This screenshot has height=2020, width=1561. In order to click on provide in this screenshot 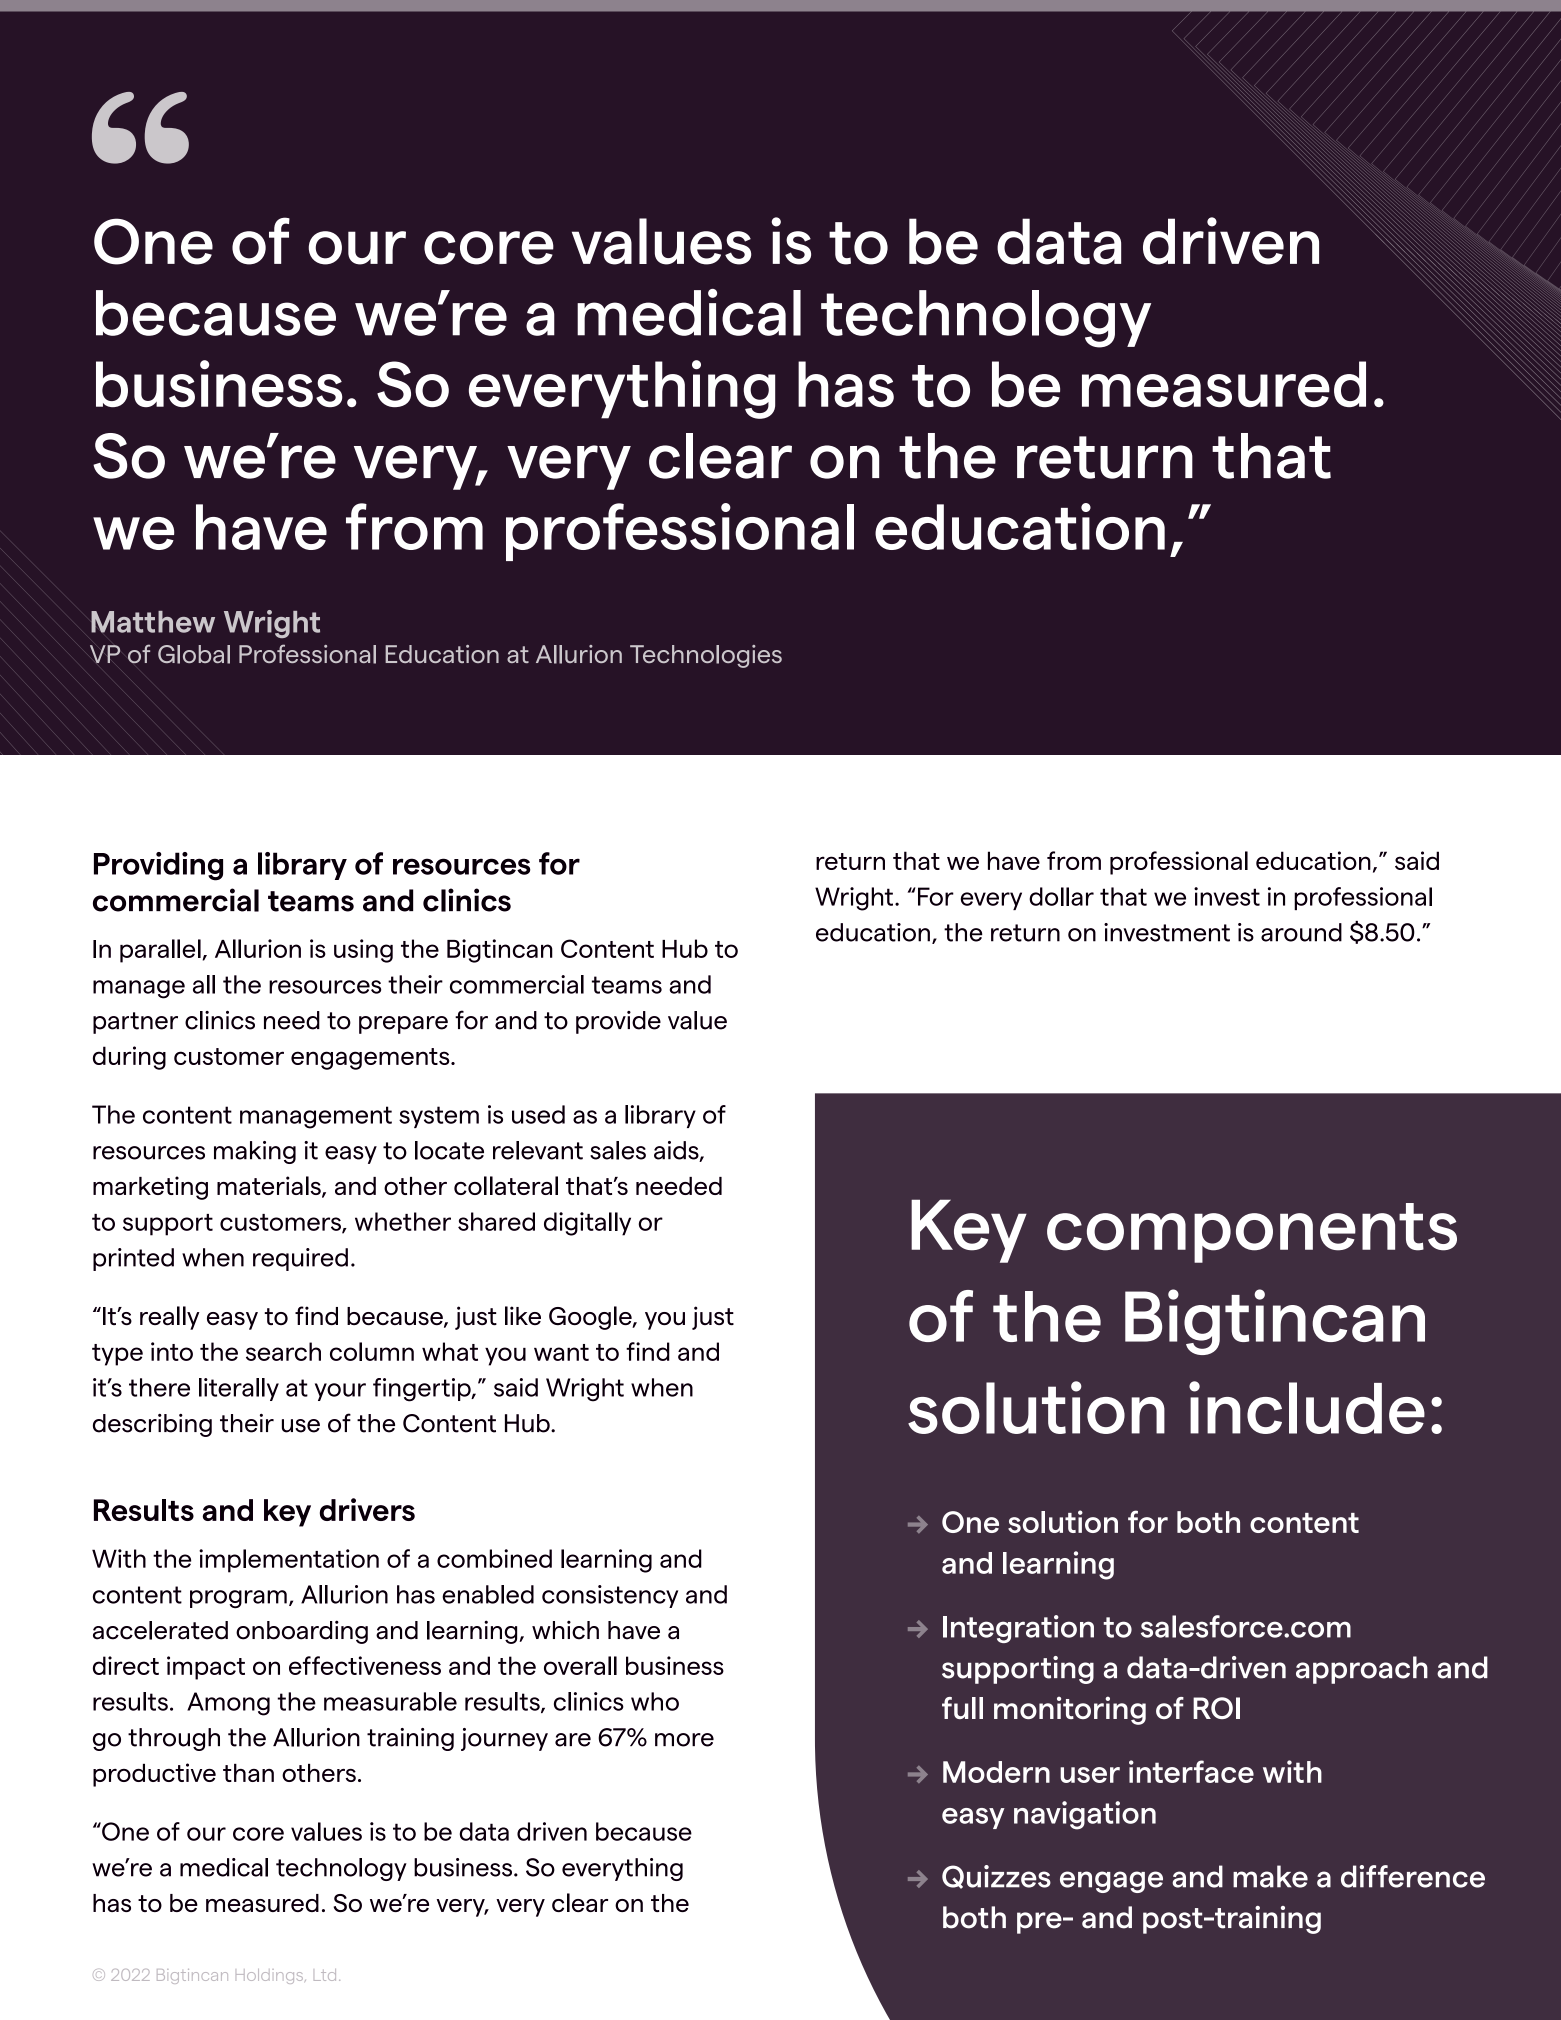, I will do `click(618, 1022)`.
